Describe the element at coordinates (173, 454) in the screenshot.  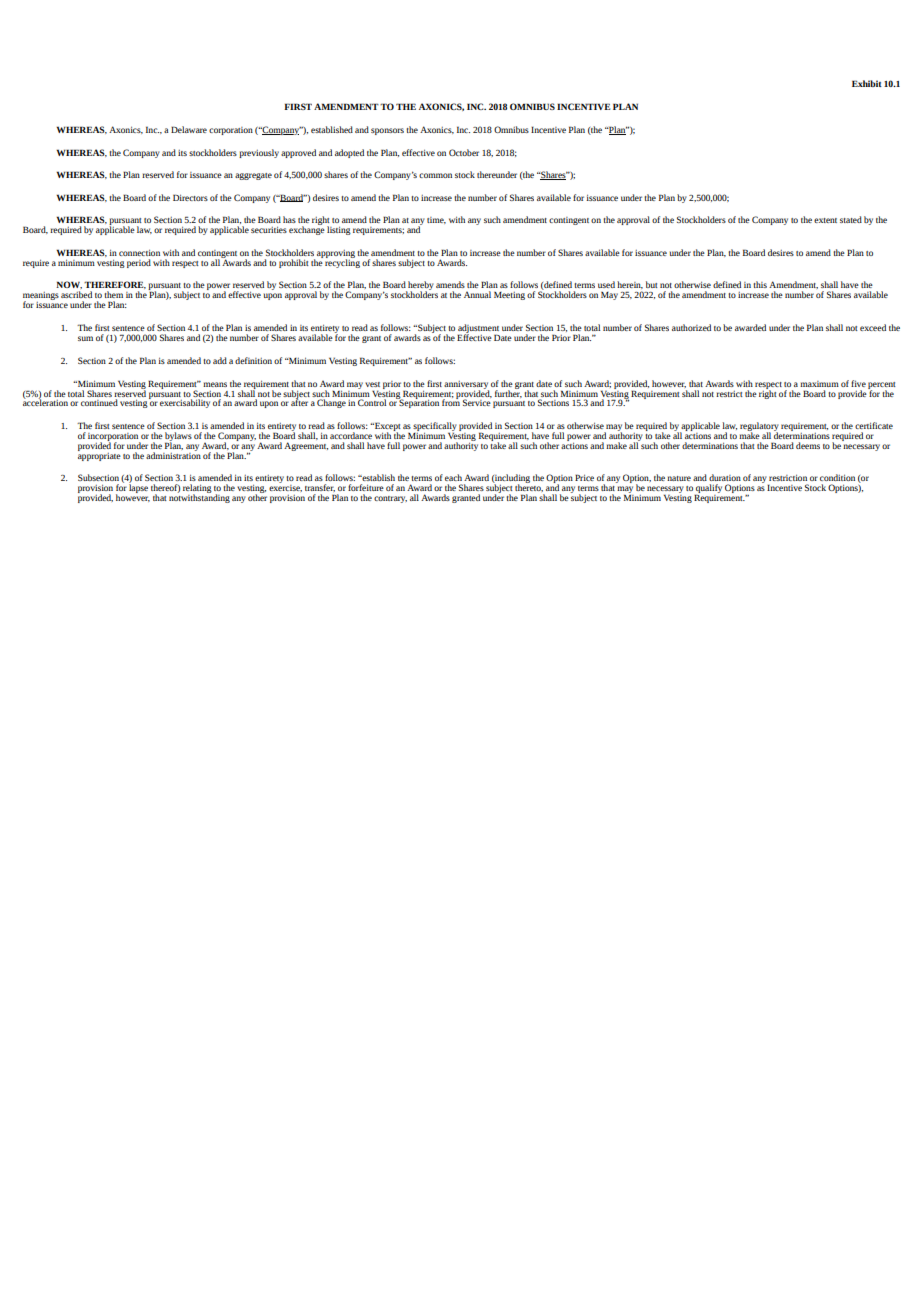
I see `administration` at that location.
